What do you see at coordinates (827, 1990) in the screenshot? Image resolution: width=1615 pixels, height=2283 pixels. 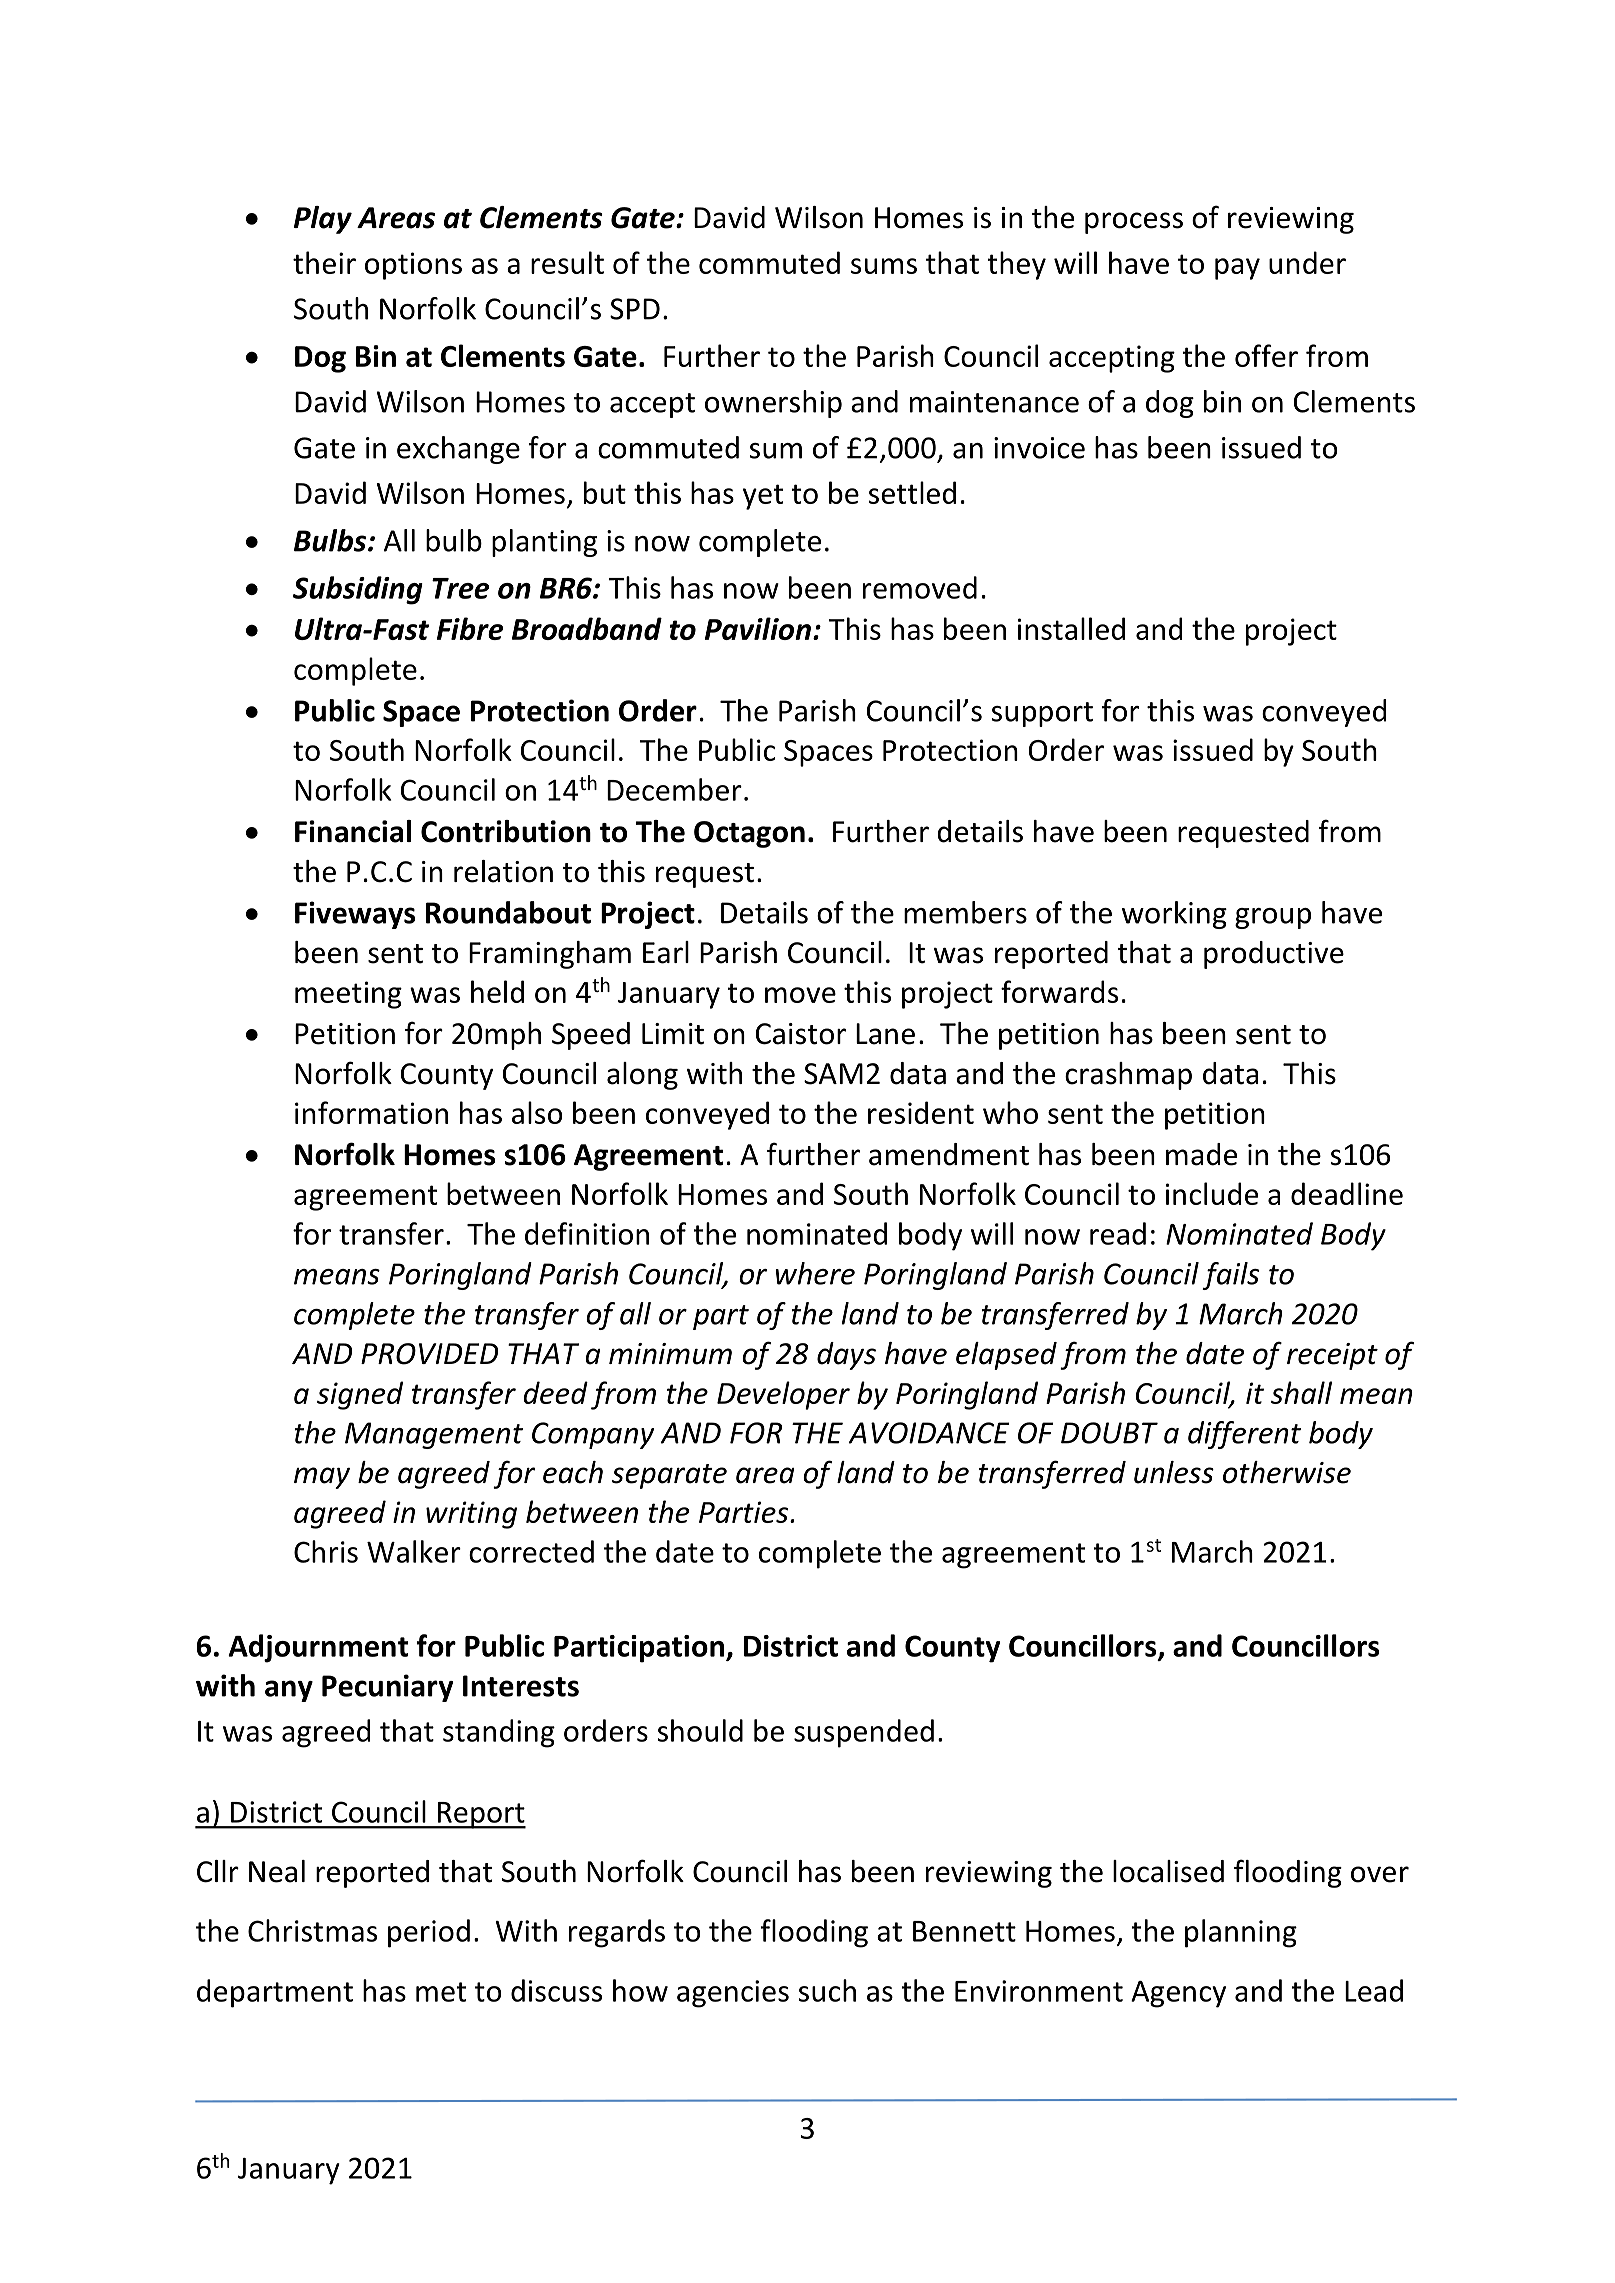 I see `such` at bounding box center [827, 1990].
